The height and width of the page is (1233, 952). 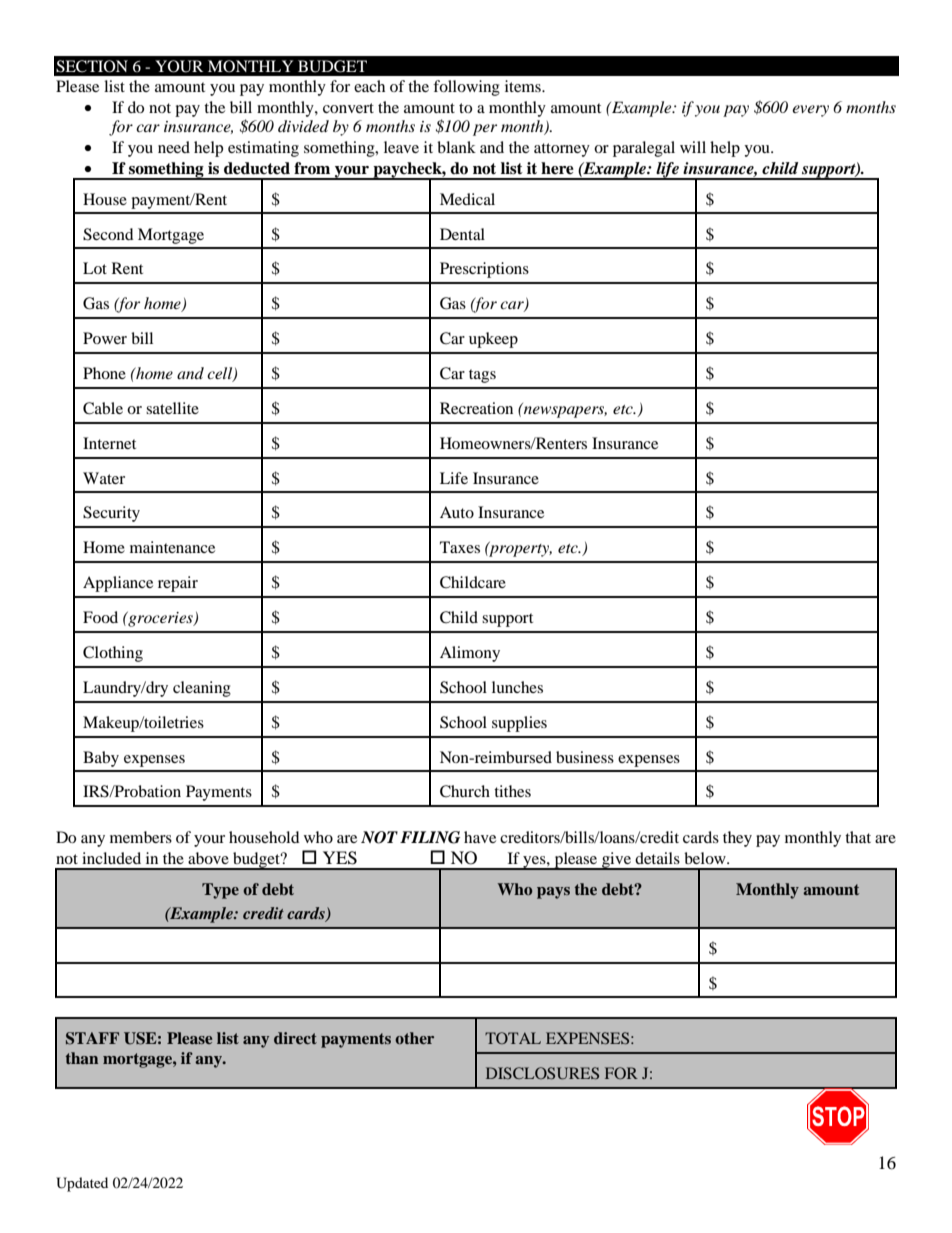 I want to click on upkeep, so click(x=493, y=340).
